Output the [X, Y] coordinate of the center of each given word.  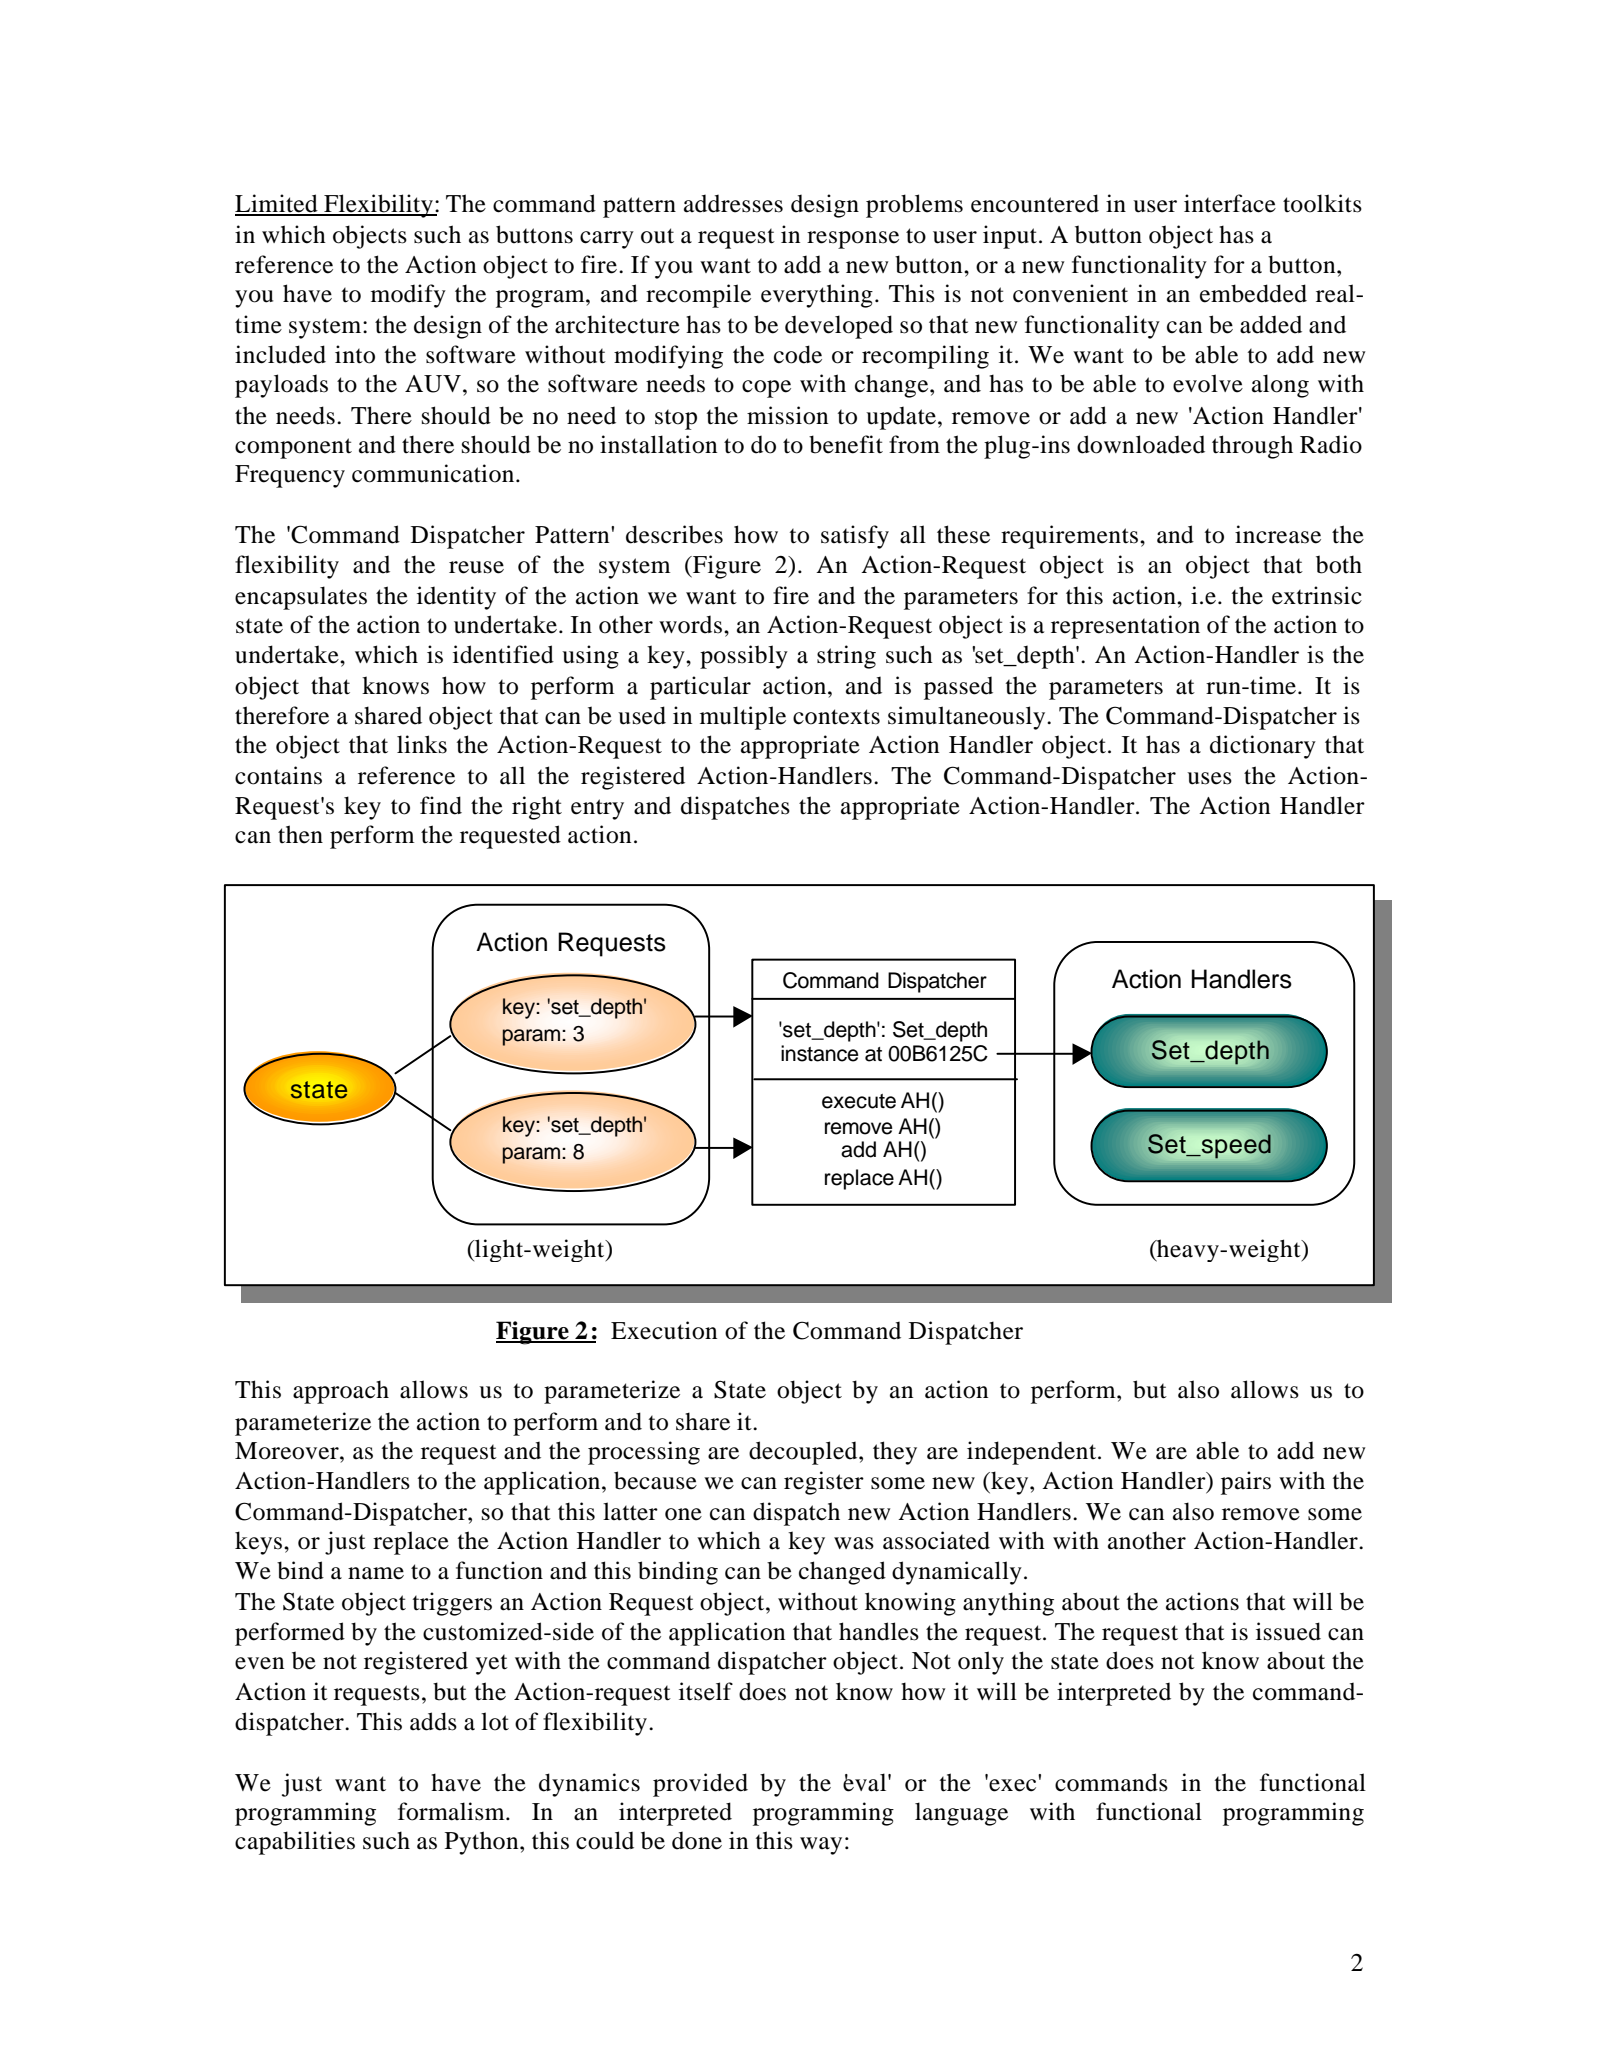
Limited [277, 204]
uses [1209, 778]
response [853, 240]
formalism [452, 1811]
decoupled [804, 1453]
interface [1230, 203]
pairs [1246, 1483]
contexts [836, 717]
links [422, 744]
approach [341, 1392]
